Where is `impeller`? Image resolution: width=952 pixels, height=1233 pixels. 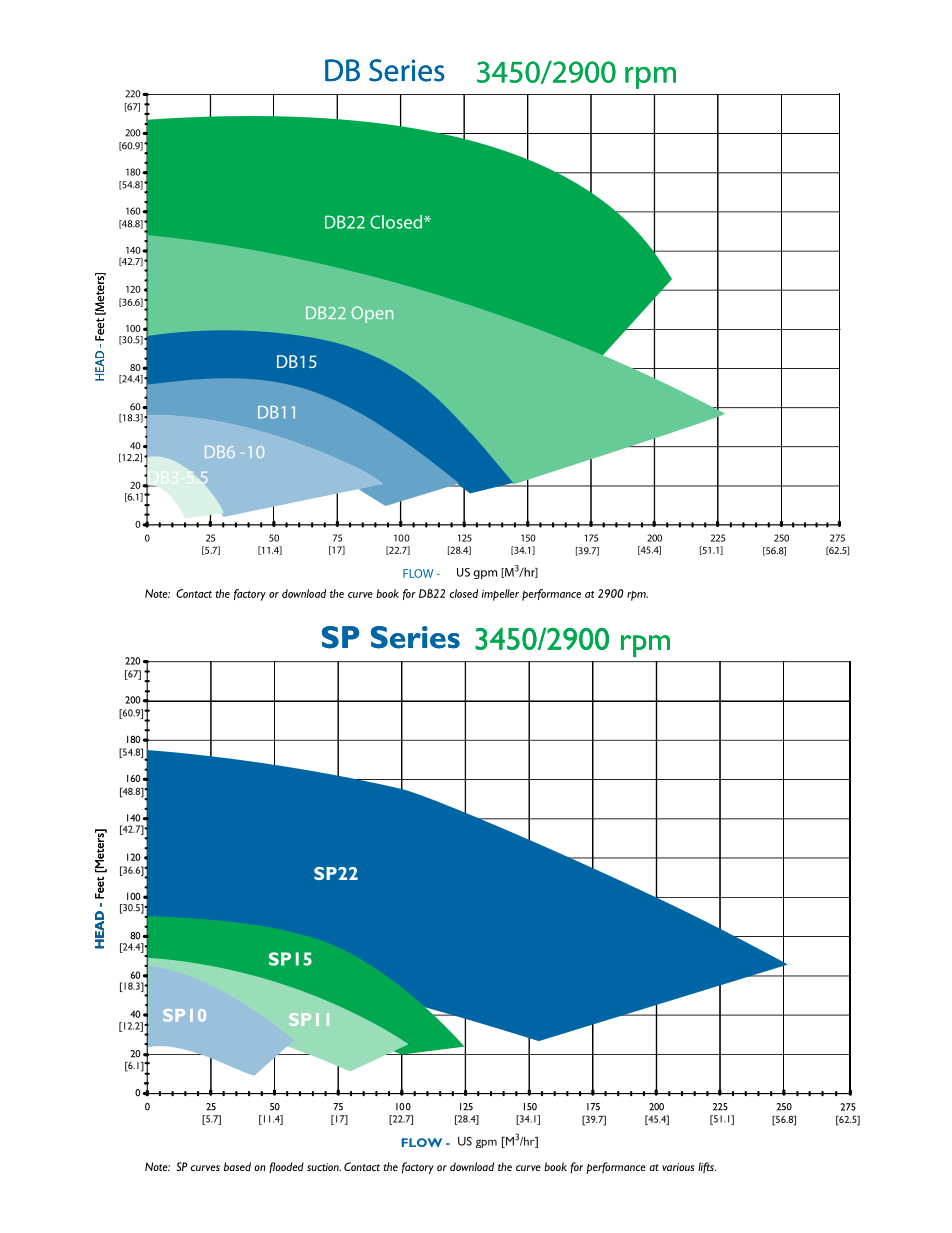
impeller is located at coordinates (500, 595).
